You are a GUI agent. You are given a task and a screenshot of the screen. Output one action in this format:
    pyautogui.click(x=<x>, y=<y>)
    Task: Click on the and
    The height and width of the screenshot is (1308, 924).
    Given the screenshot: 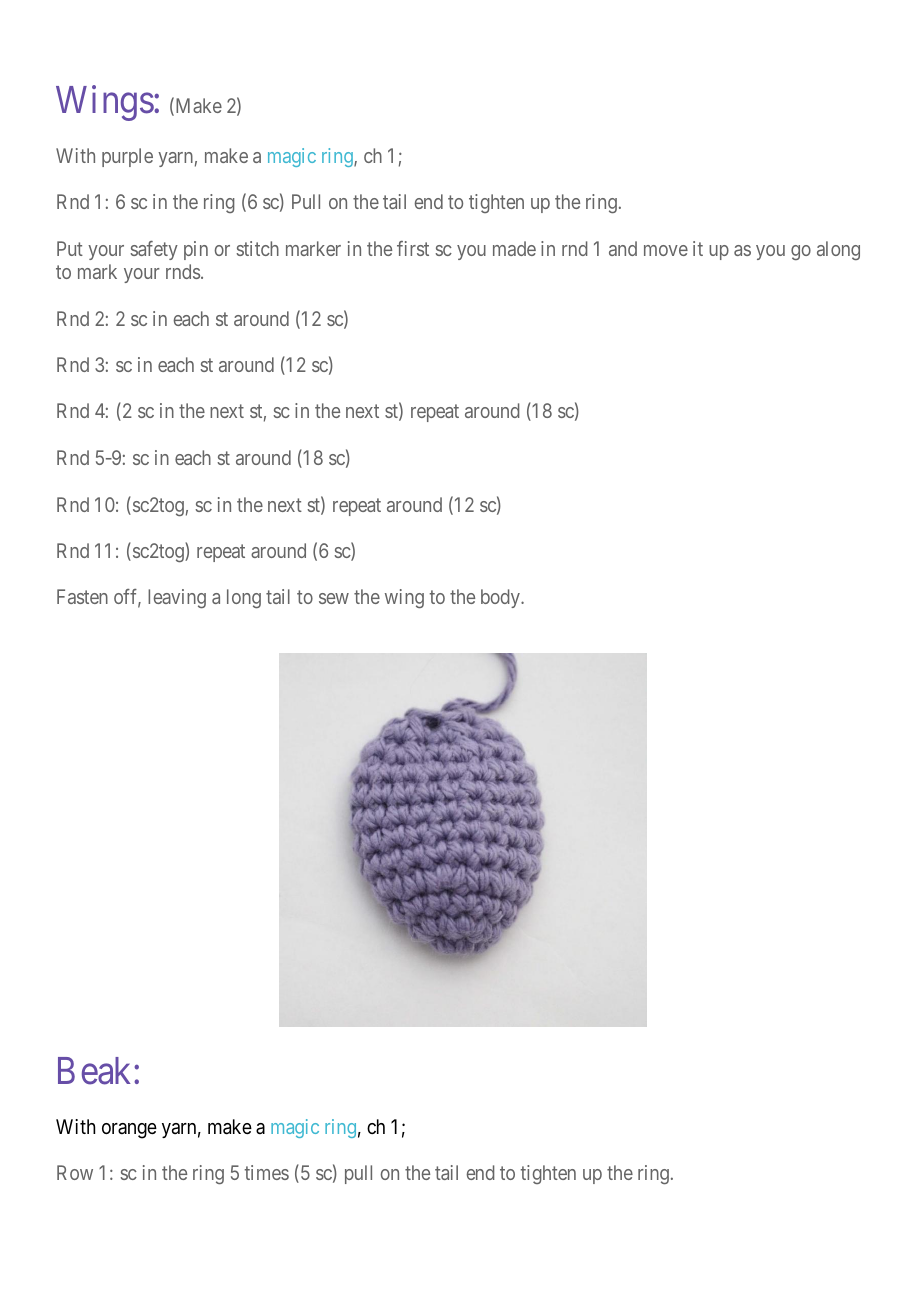 What is the action you would take?
    pyautogui.click(x=623, y=248)
